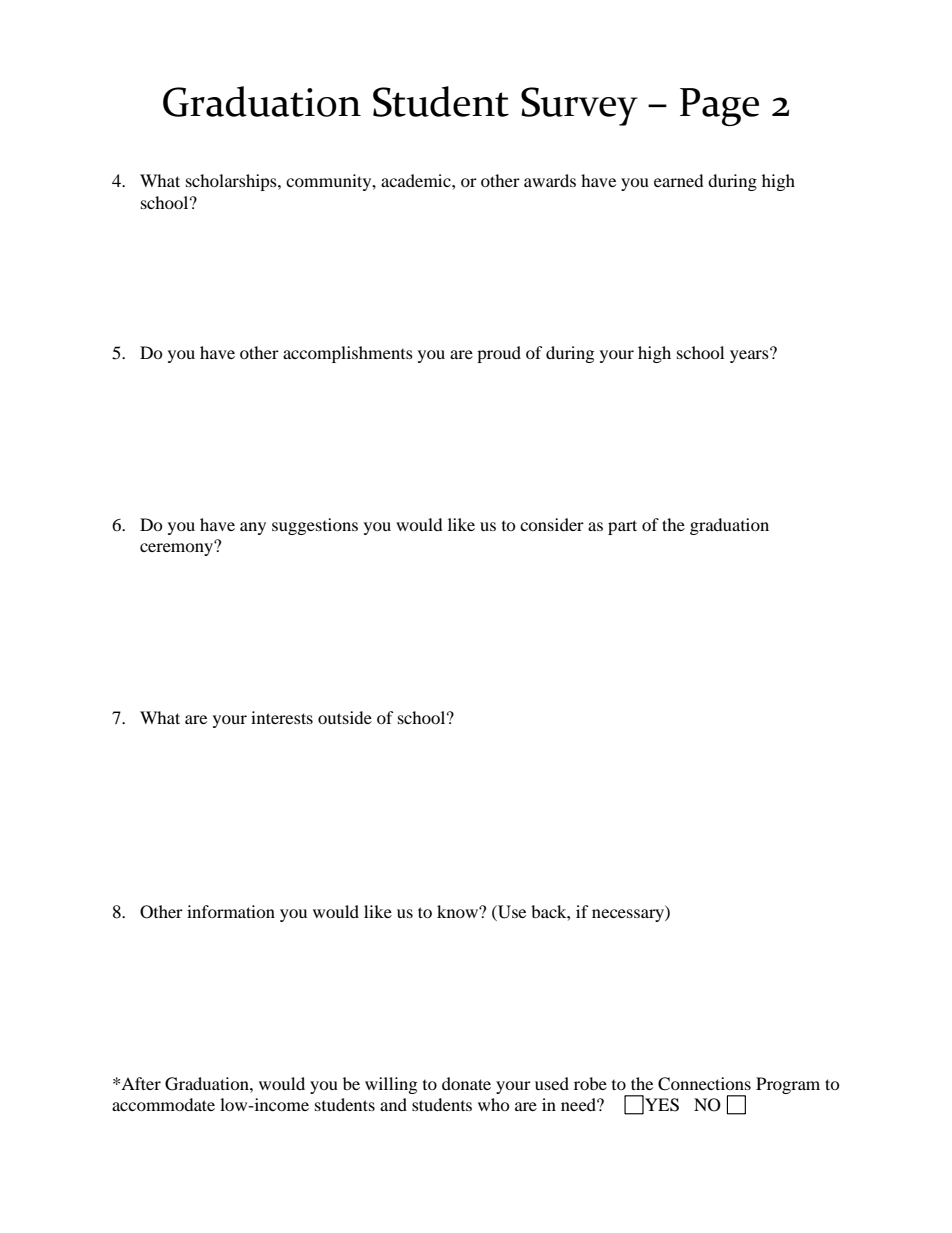 The height and width of the document is (1233, 952). Describe the element at coordinates (253, 528) in the document. I see `any` at that location.
